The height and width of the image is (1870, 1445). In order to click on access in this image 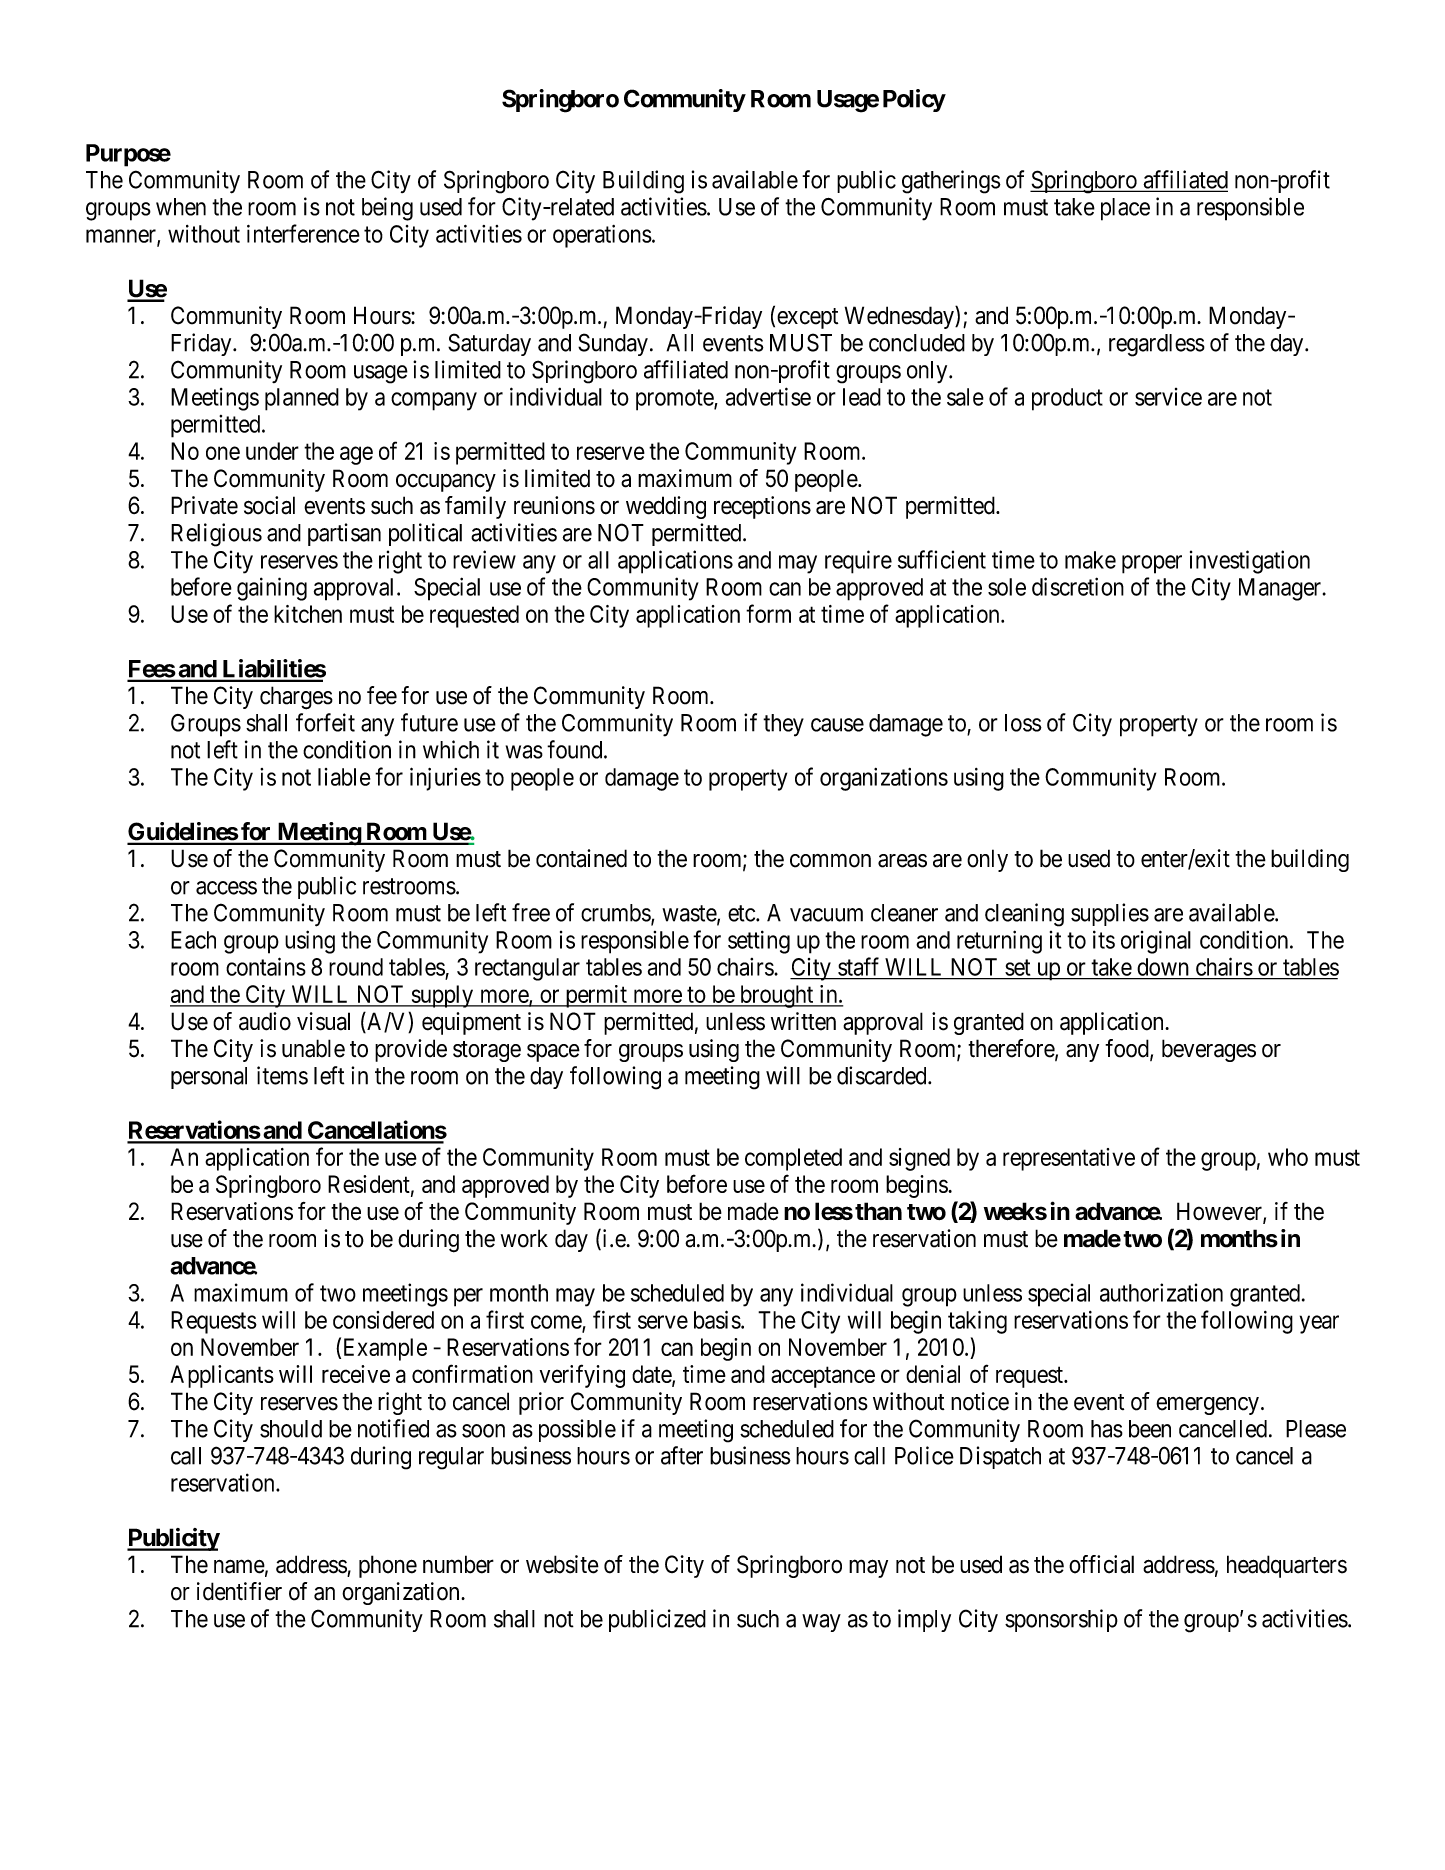, I will do `click(226, 888)`.
